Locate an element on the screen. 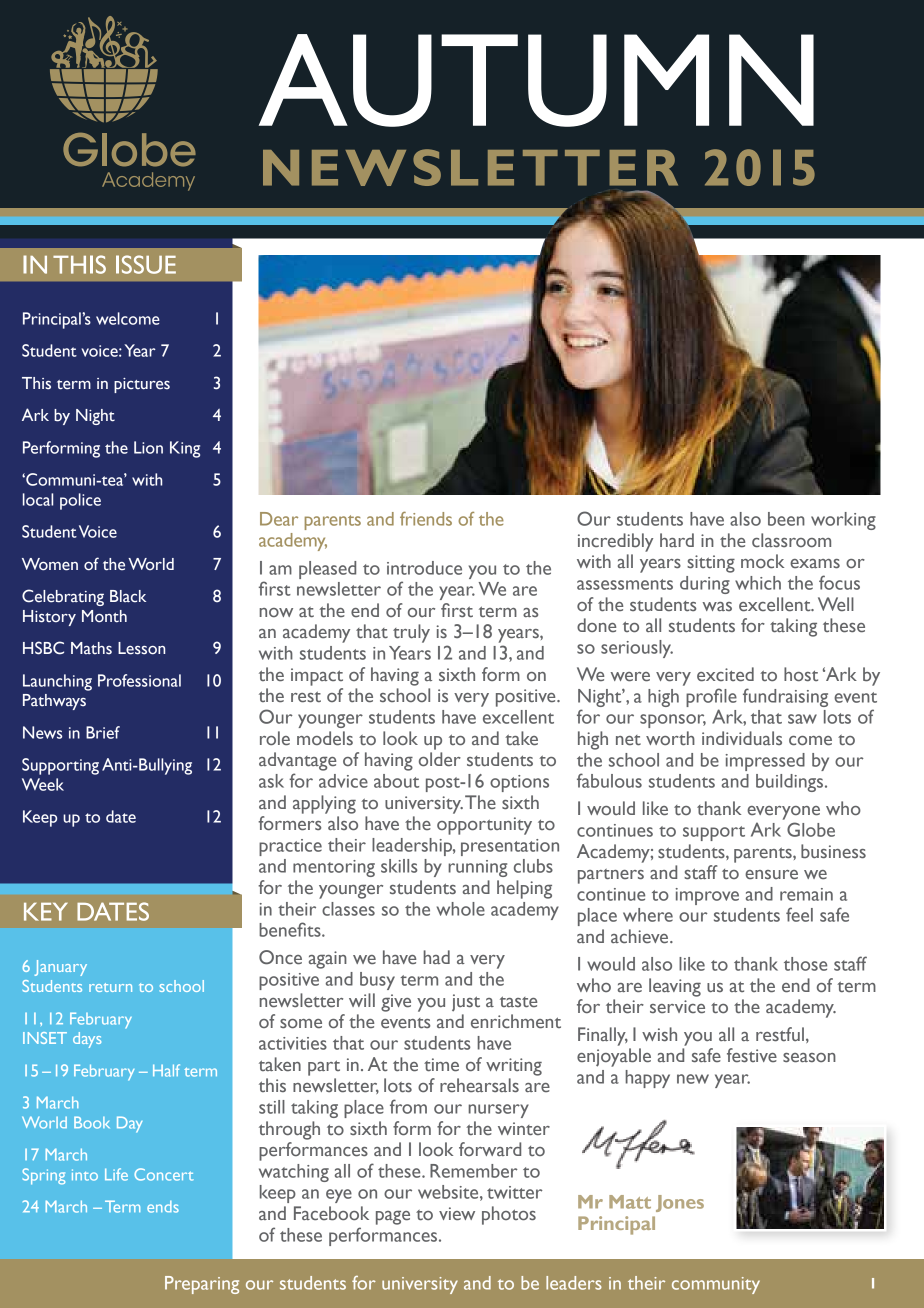 This screenshot has width=924, height=1308. pictures is located at coordinates (142, 385).
